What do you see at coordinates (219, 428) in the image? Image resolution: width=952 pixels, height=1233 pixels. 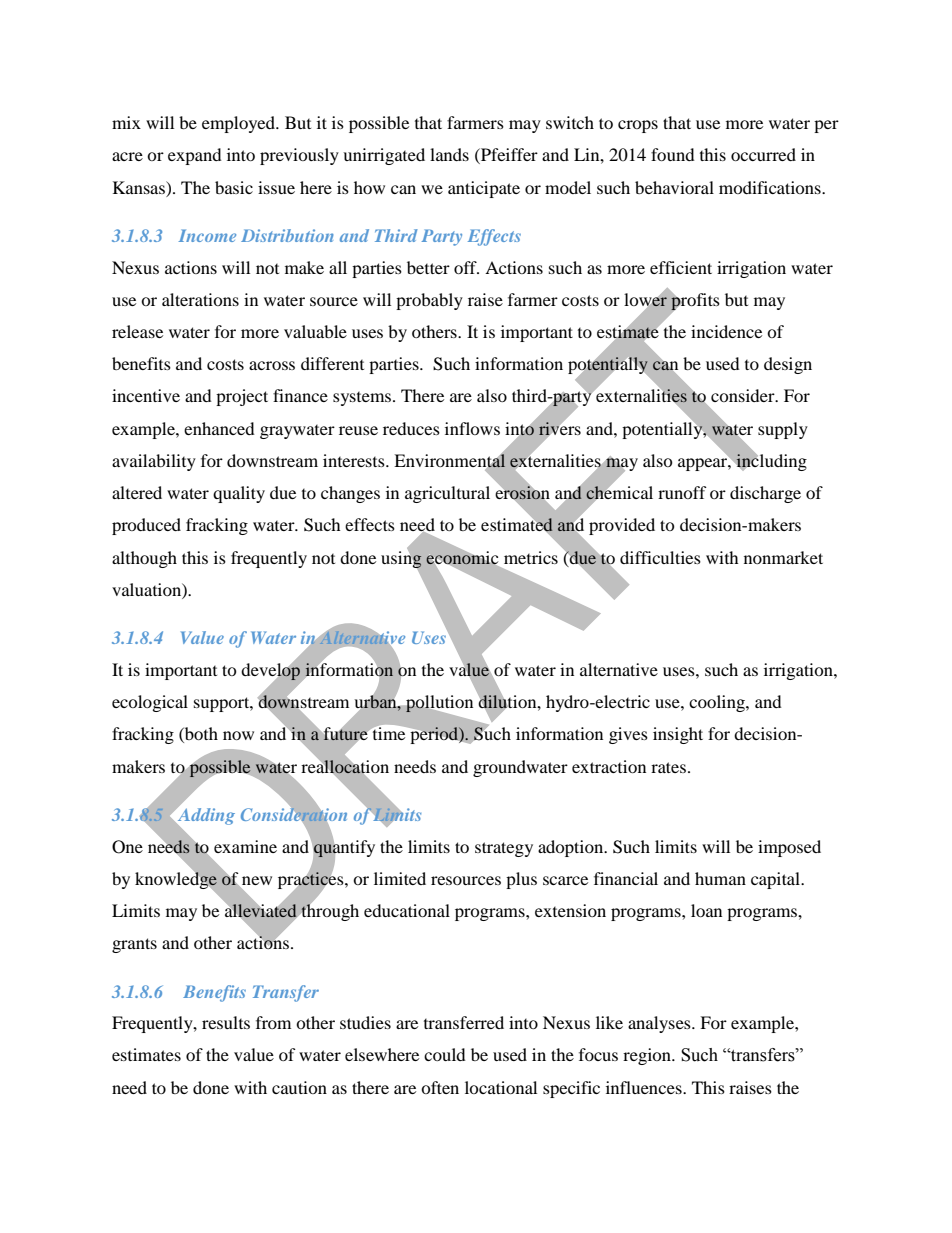 I see `enhanced` at bounding box center [219, 428].
